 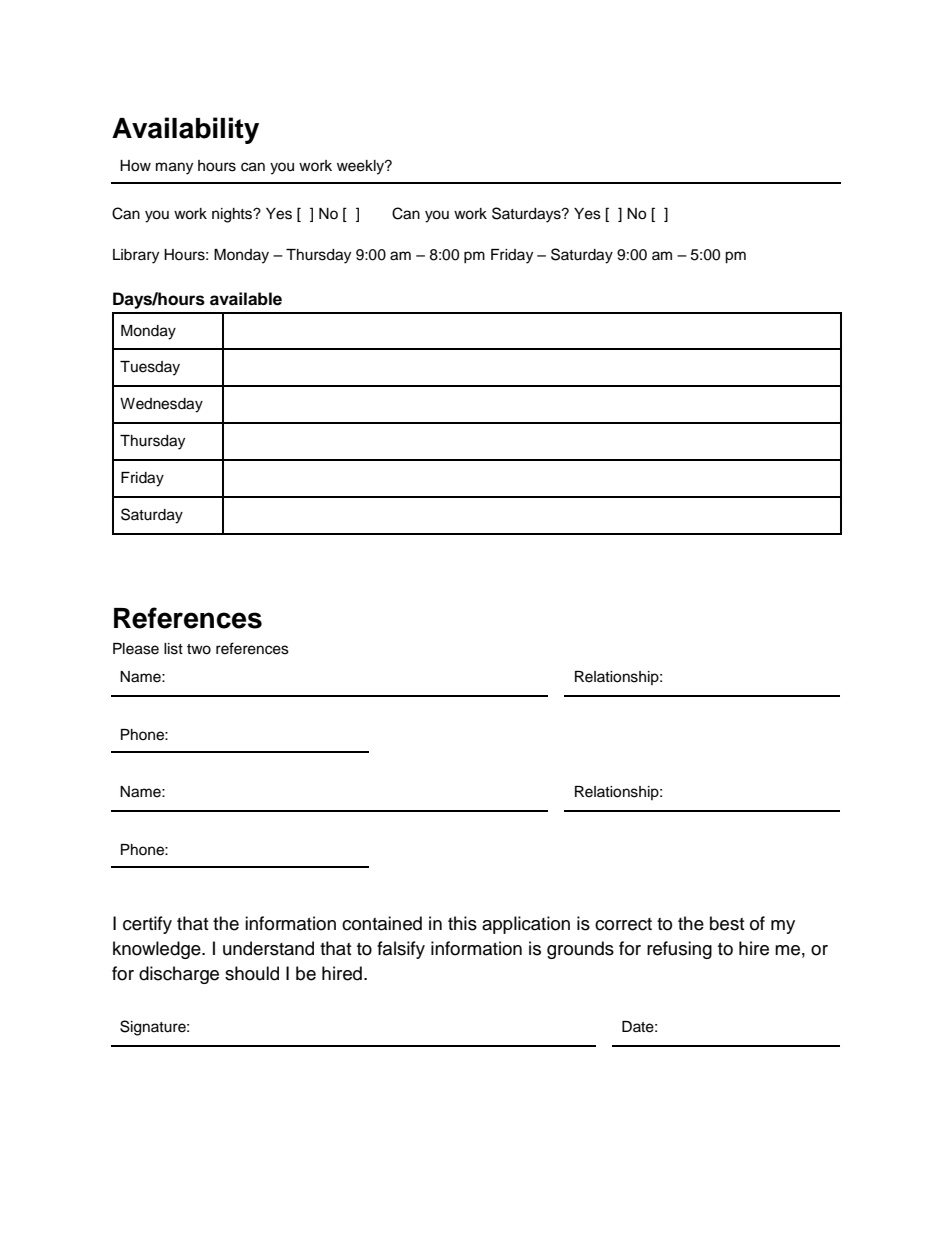 What do you see at coordinates (185, 130) in the screenshot?
I see `Availability` at bounding box center [185, 130].
